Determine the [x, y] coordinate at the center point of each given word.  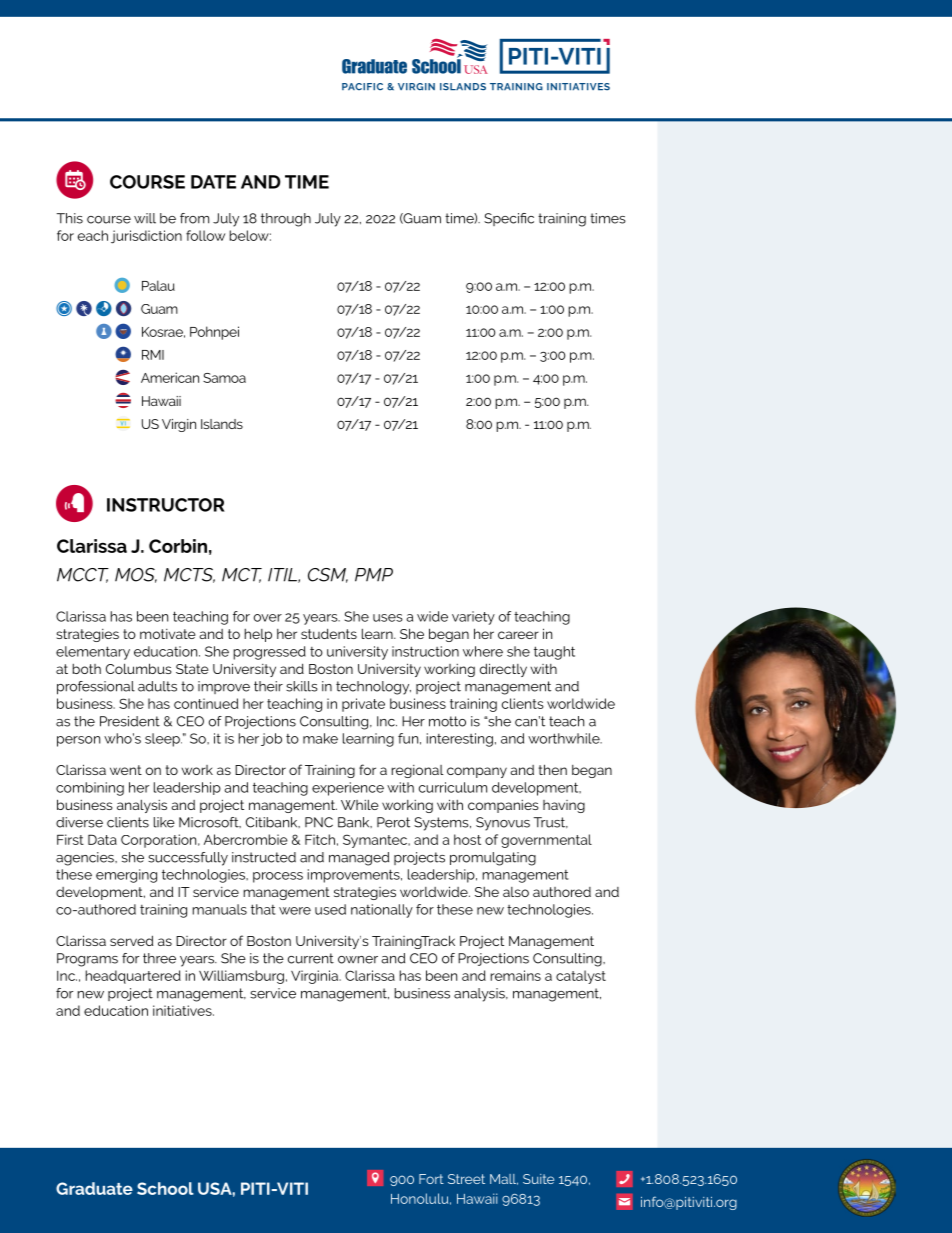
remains [515, 975]
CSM [328, 575]
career [518, 635]
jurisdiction [146, 237]
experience [348, 789]
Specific [509, 219]
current [311, 958]
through [286, 220]
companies [503, 806]
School [165, 1188]
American [170, 377]
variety [473, 618]
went [126, 770]
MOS [136, 575]
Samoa [224, 378]
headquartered [133, 977]
